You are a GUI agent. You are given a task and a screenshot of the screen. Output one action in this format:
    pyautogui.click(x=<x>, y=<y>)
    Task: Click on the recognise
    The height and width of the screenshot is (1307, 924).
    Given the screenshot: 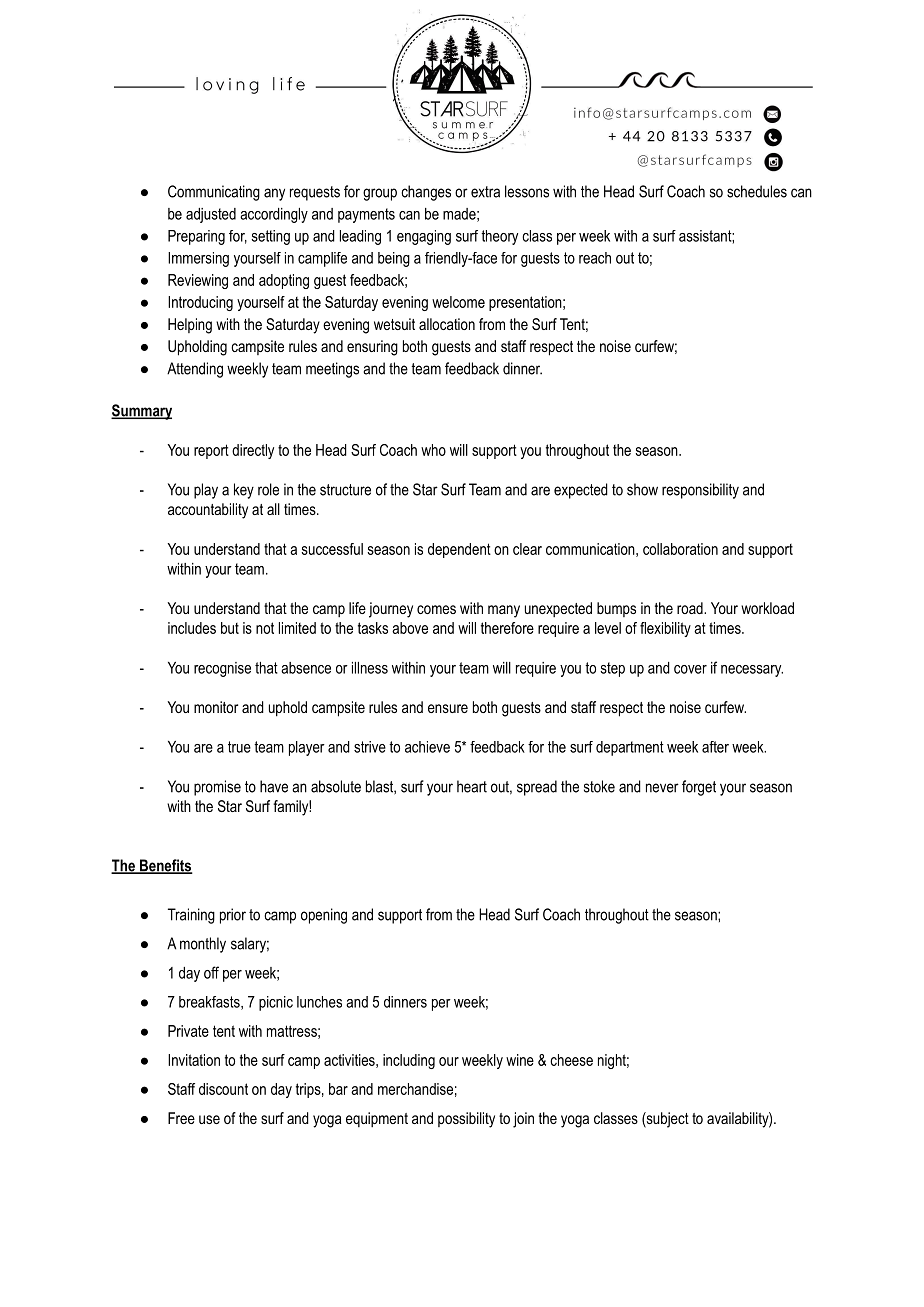 What is the action you would take?
    pyautogui.click(x=222, y=669)
